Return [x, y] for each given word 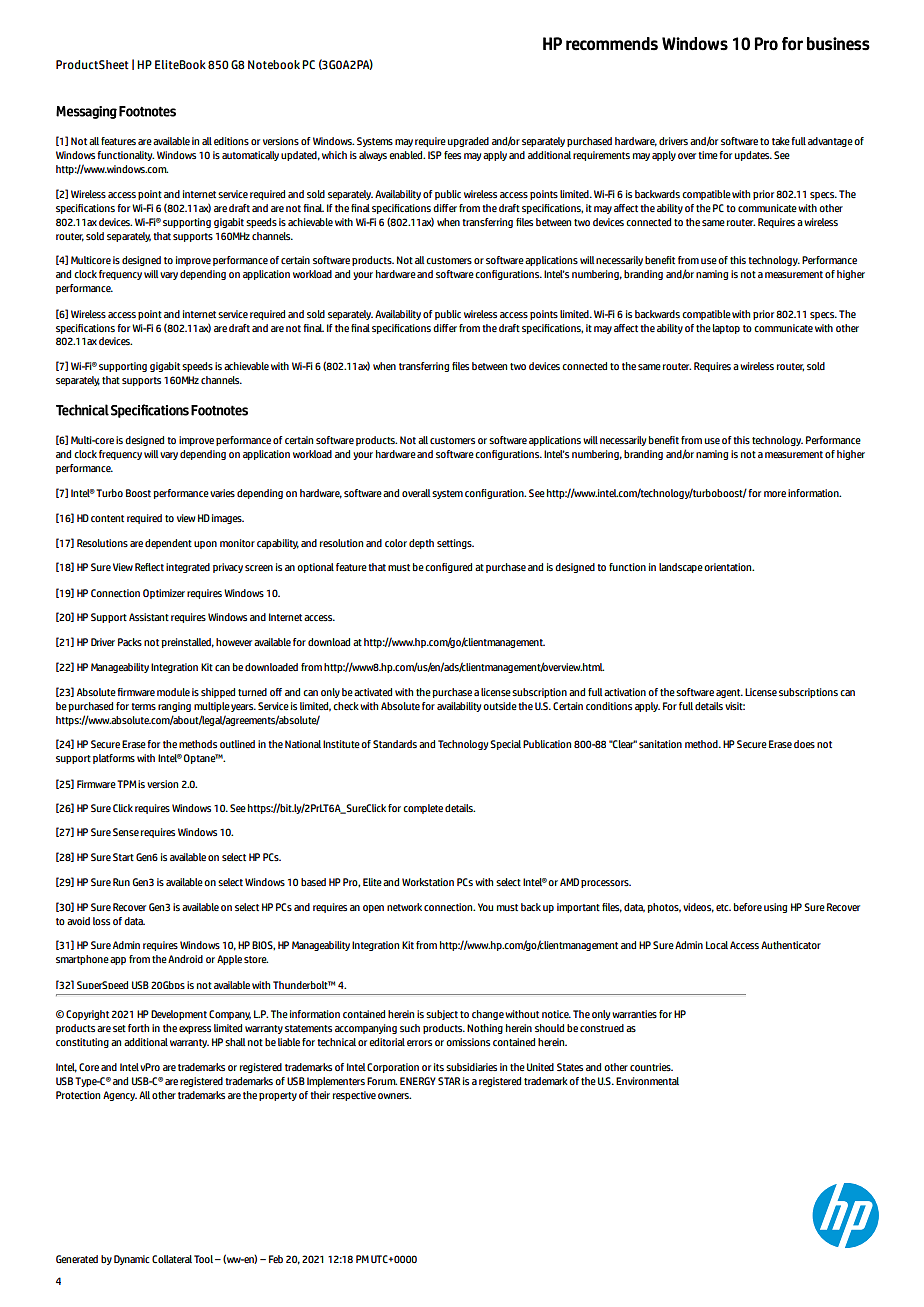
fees [452, 155]
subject [442, 1015]
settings [455, 544]
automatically [250, 156]
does [804, 744]
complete [423, 809]
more [775, 494]
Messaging [86, 112]
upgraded [468, 142]
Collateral [172, 1259]
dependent [168, 544]
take [781, 141]
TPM [126, 784]
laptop [726, 329]
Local [717, 945]
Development [179, 1015]
